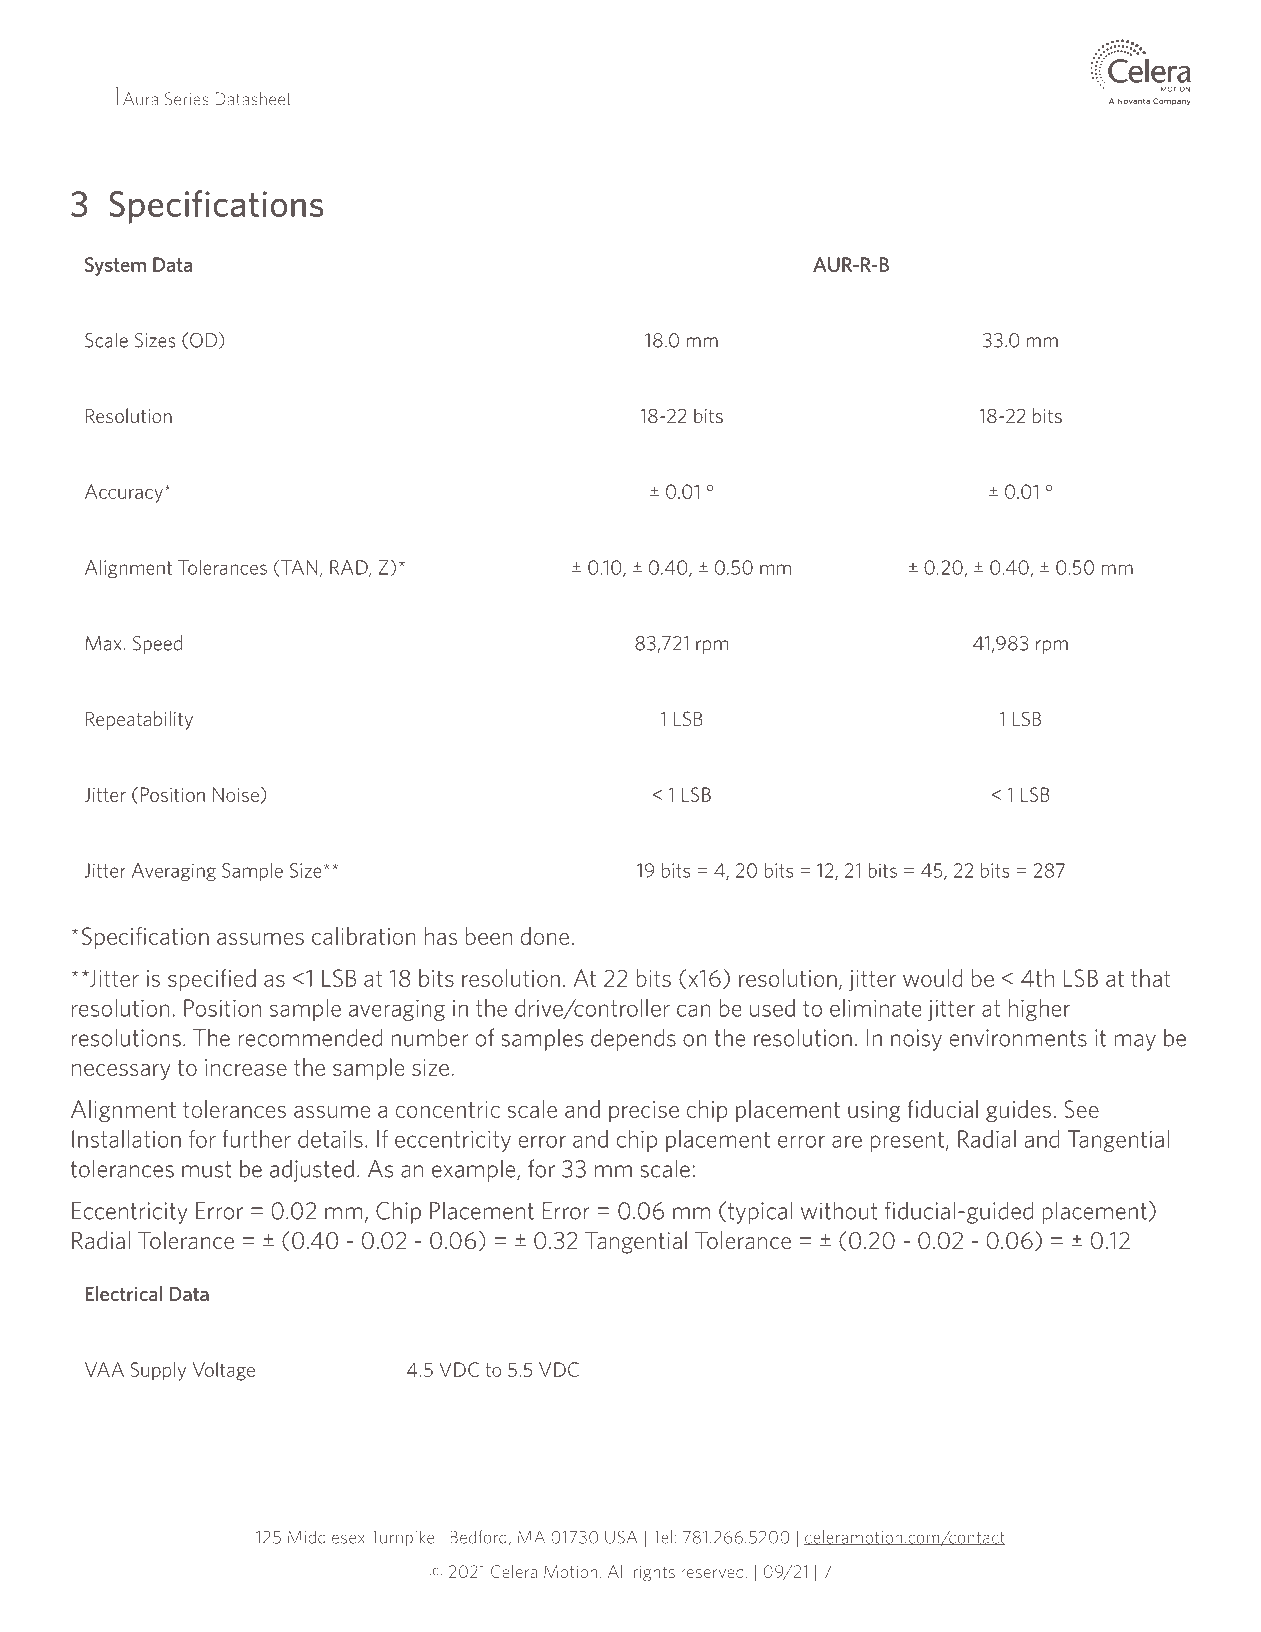  Describe the element at coordinates (236, 794) in the document. I see `Noise` at that location.
